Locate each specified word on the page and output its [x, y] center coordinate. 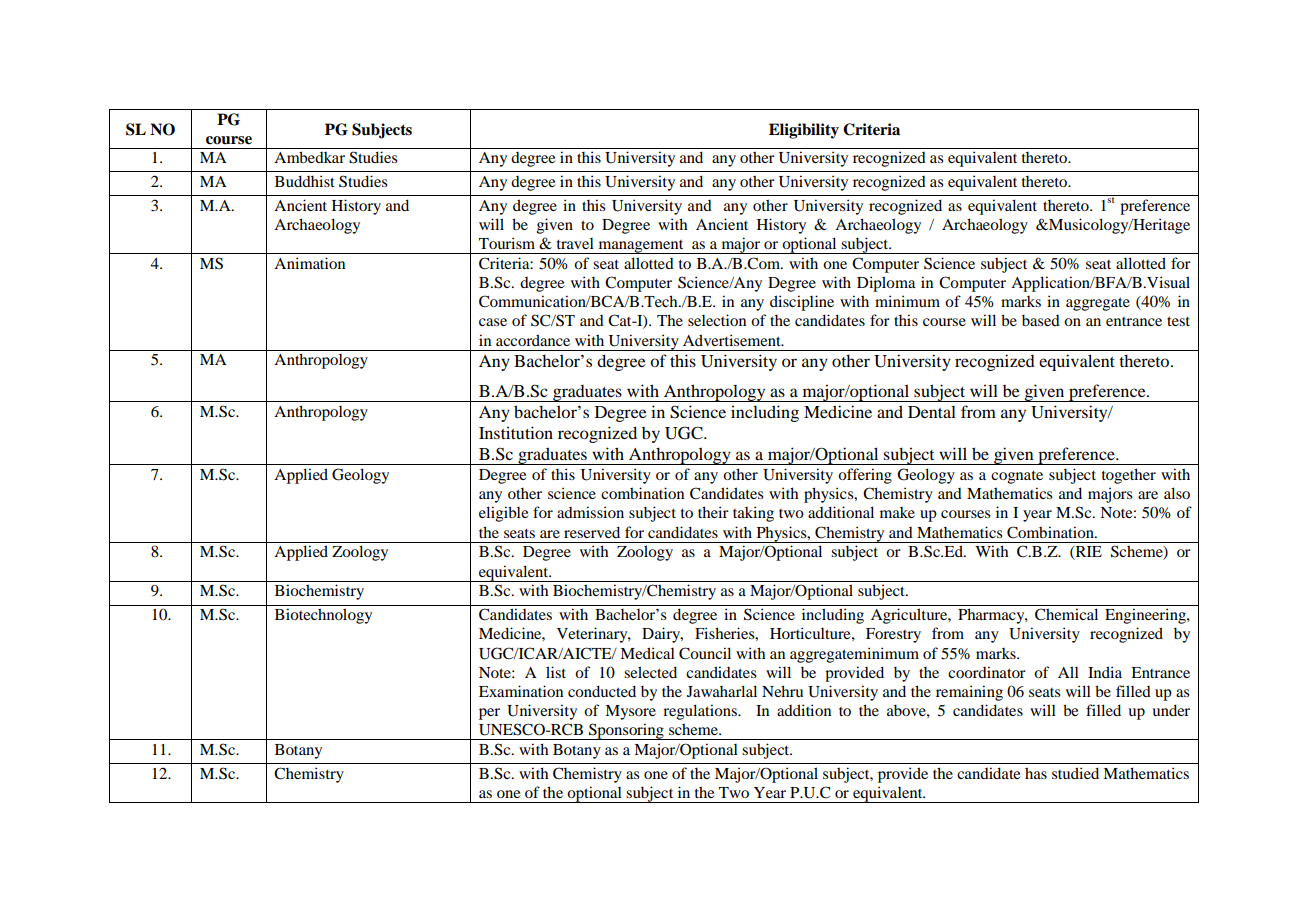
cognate [1017, 477]
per [489, 714]
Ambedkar [309, 157]
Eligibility [804, 131]
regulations [701, 712]
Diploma [886, 284]
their [713, 512]
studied [1075, 773]
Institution [516, 432]
